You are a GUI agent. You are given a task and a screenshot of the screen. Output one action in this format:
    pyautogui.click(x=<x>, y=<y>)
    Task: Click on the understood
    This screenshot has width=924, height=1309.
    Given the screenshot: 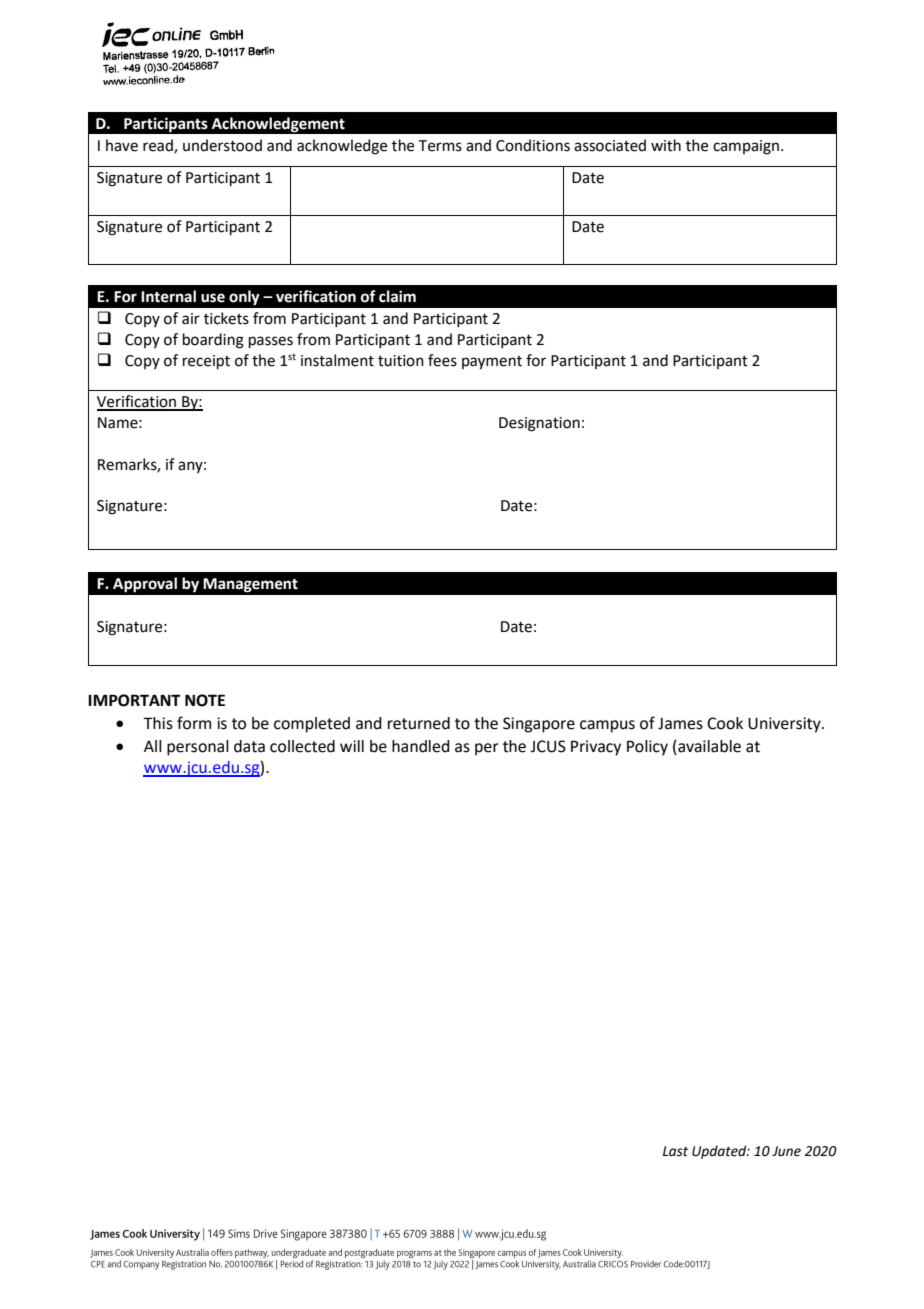 What is the action you would take?
    pyautogui.click(x=222, y=145)
